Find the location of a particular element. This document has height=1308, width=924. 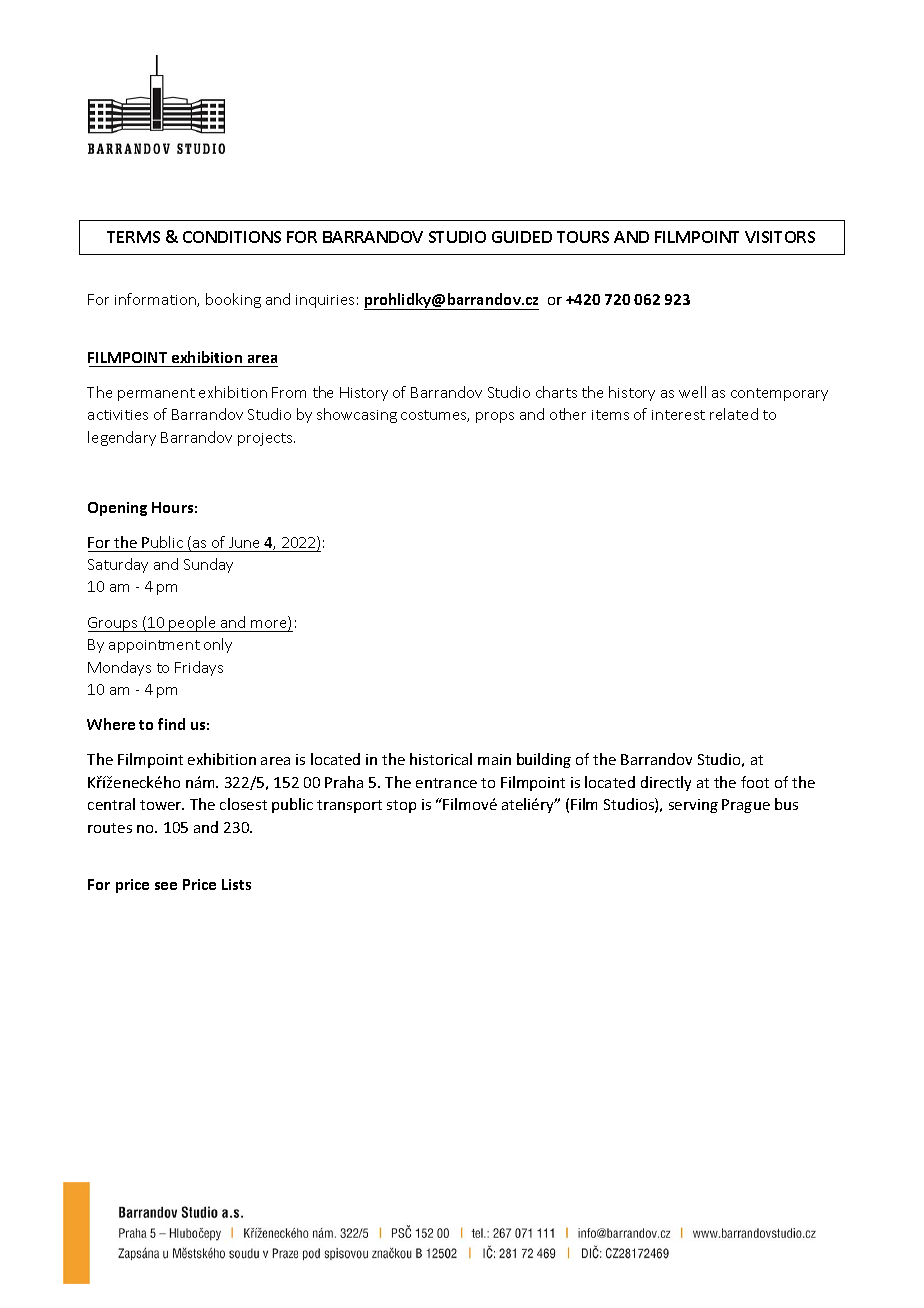

GUIDED is located at coordinates (522, 237).
